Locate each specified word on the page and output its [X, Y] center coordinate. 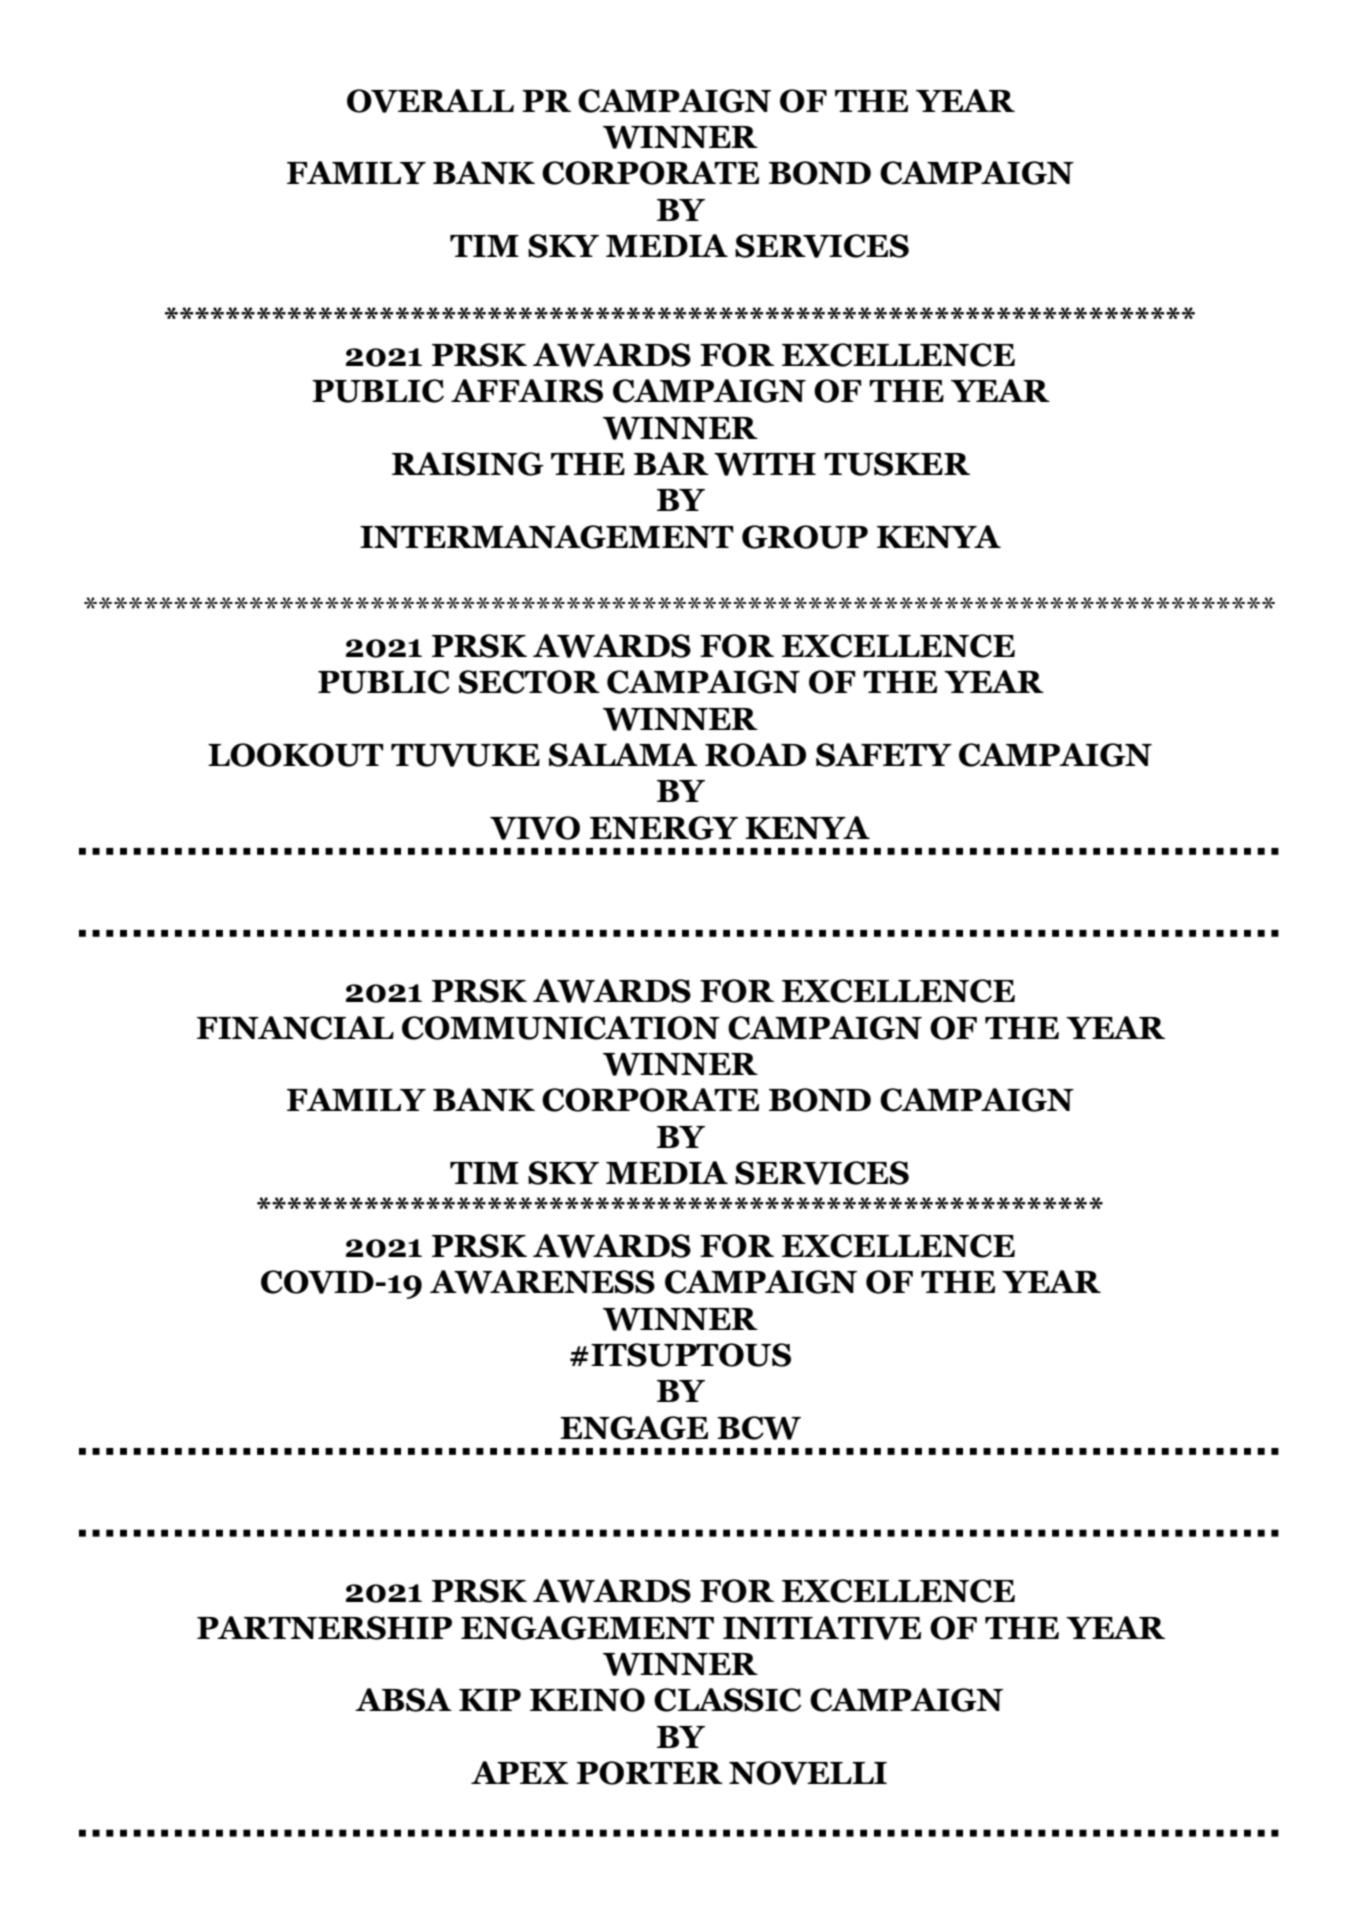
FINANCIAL [295, 1028]
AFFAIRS [527, 391]
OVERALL [430, 101]
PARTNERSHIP [324, 1628]
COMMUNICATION [561, 1028]
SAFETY [884, 755]
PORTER [650, 1773]
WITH [765, 464]
